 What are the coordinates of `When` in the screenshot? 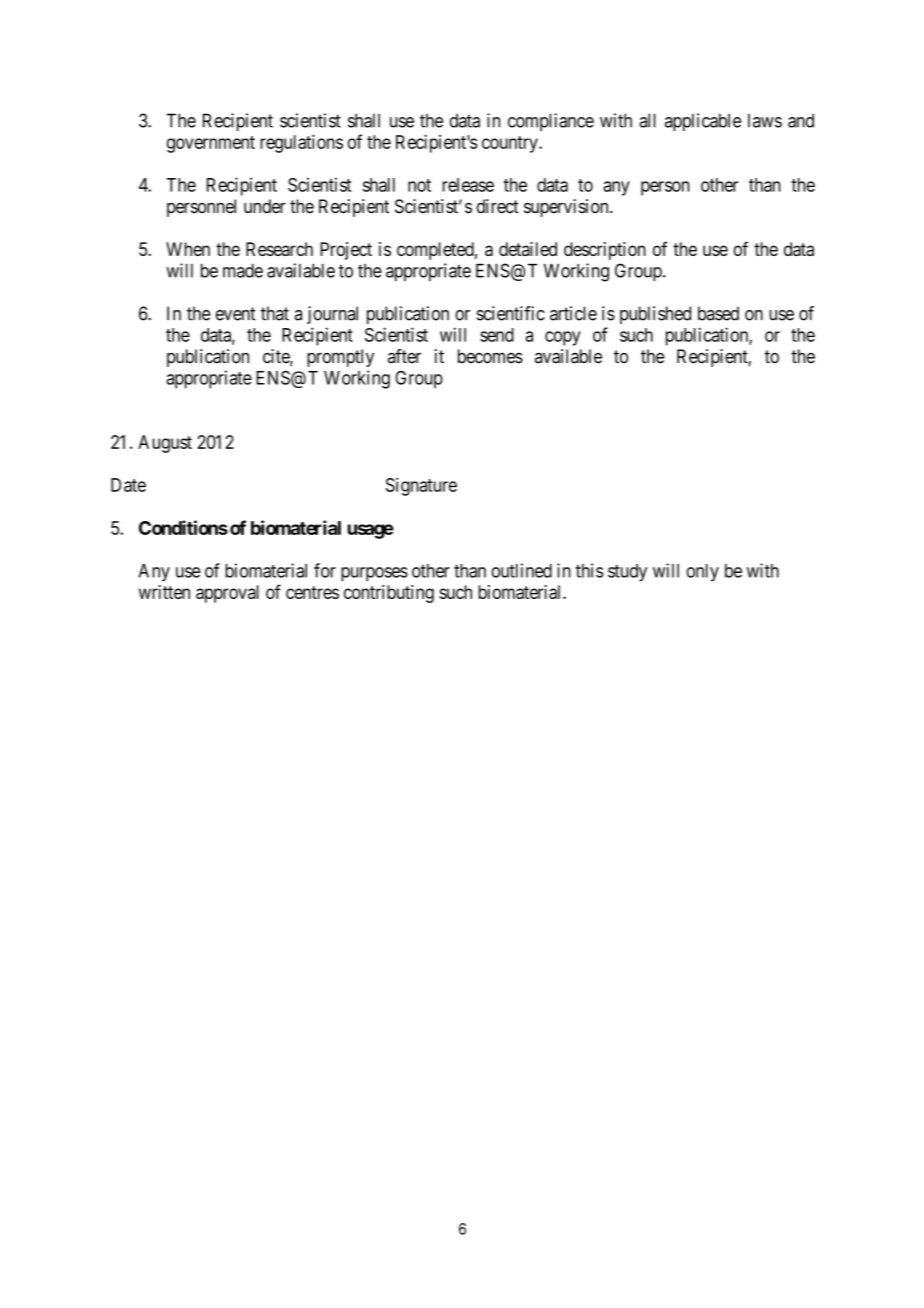 It's located at (188, 249).
